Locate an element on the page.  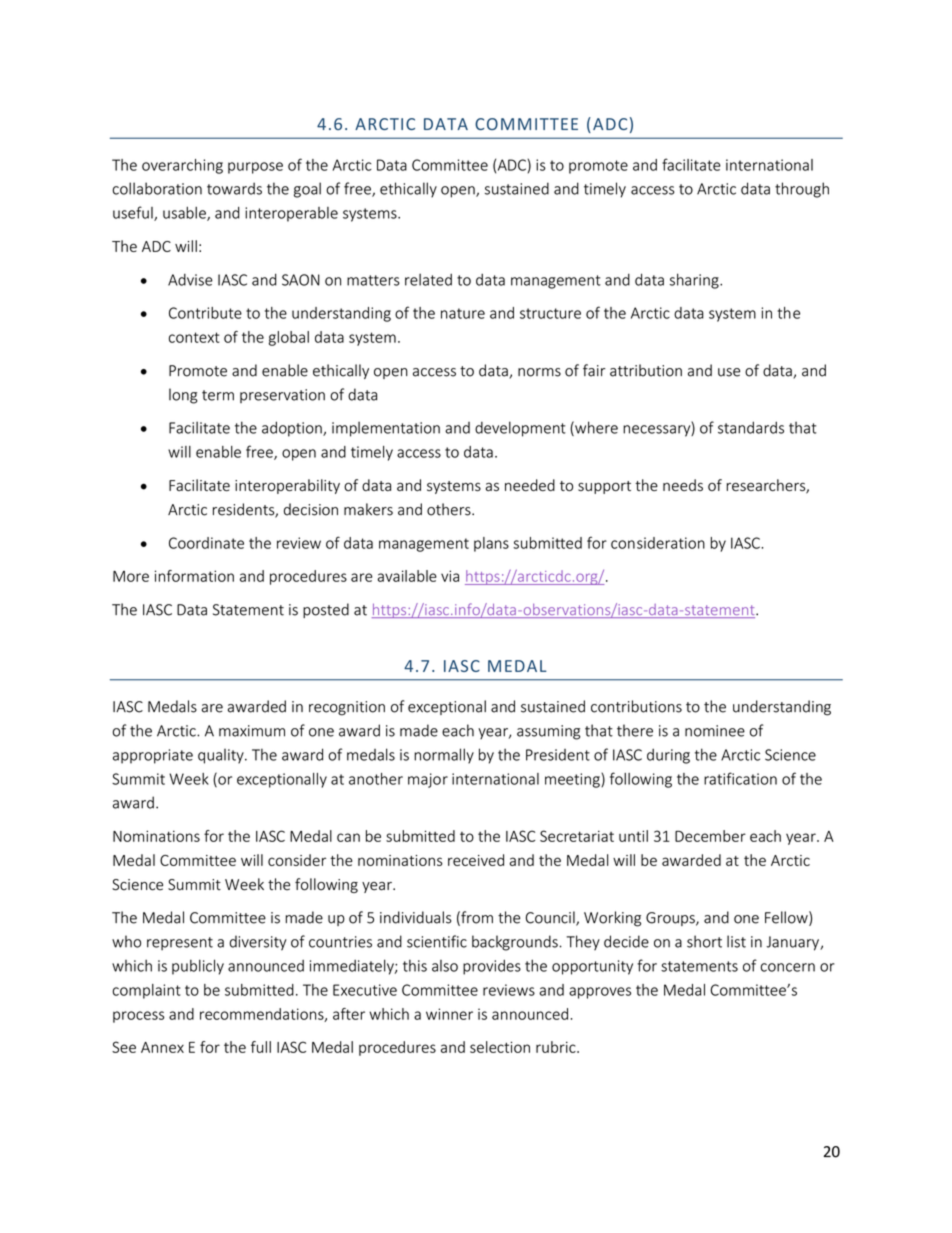
Annex is located at coordinates (162, 1047).
